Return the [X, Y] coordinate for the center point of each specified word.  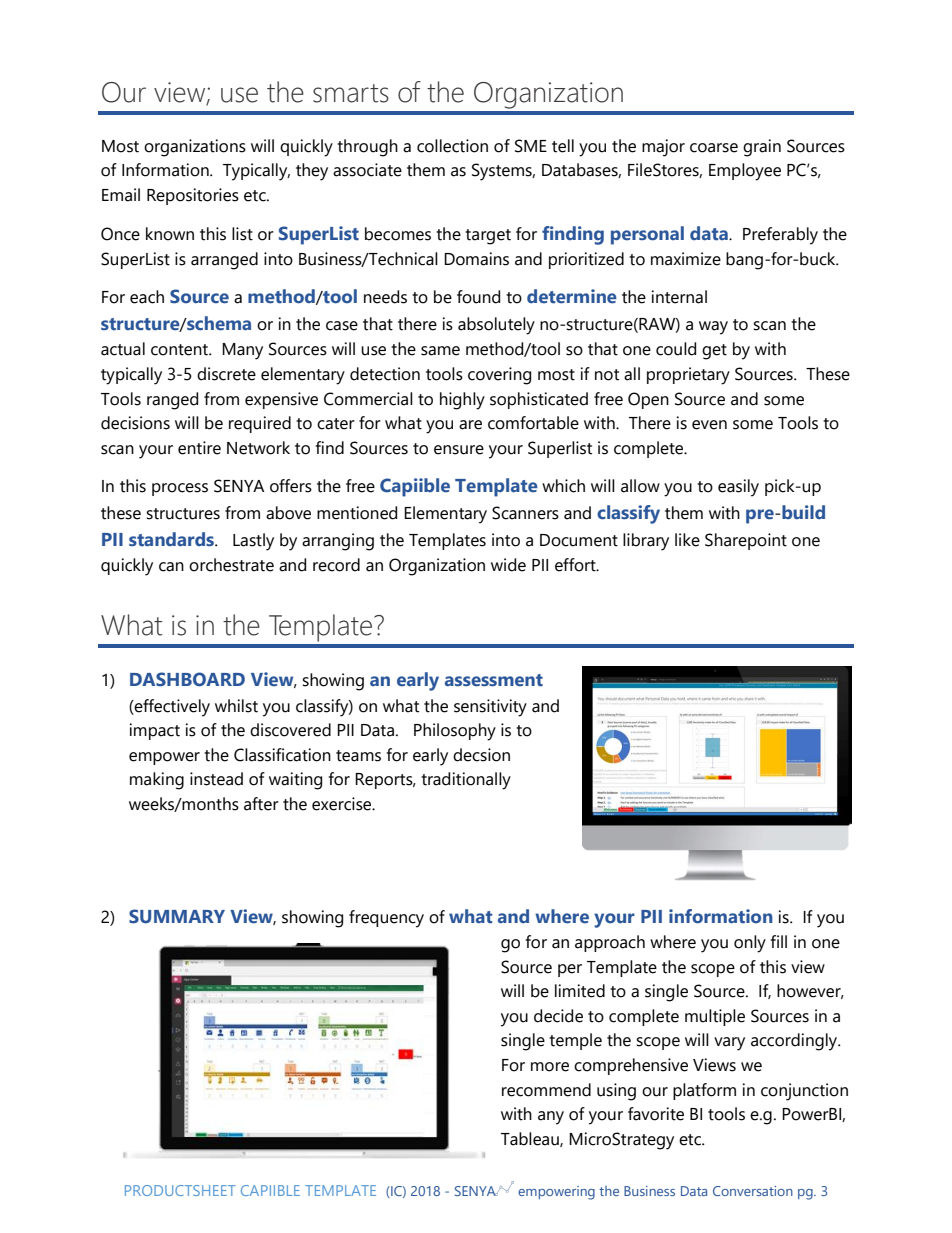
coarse [714, 148]
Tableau [531, 1139]
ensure [459, 450]
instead [216, 779]
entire [199, 448]
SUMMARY [177, 916]
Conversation [753, 1191]
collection [452, 146]
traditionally [466, 781]
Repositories [193, 196]
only [750, 944]
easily [738, 488]
